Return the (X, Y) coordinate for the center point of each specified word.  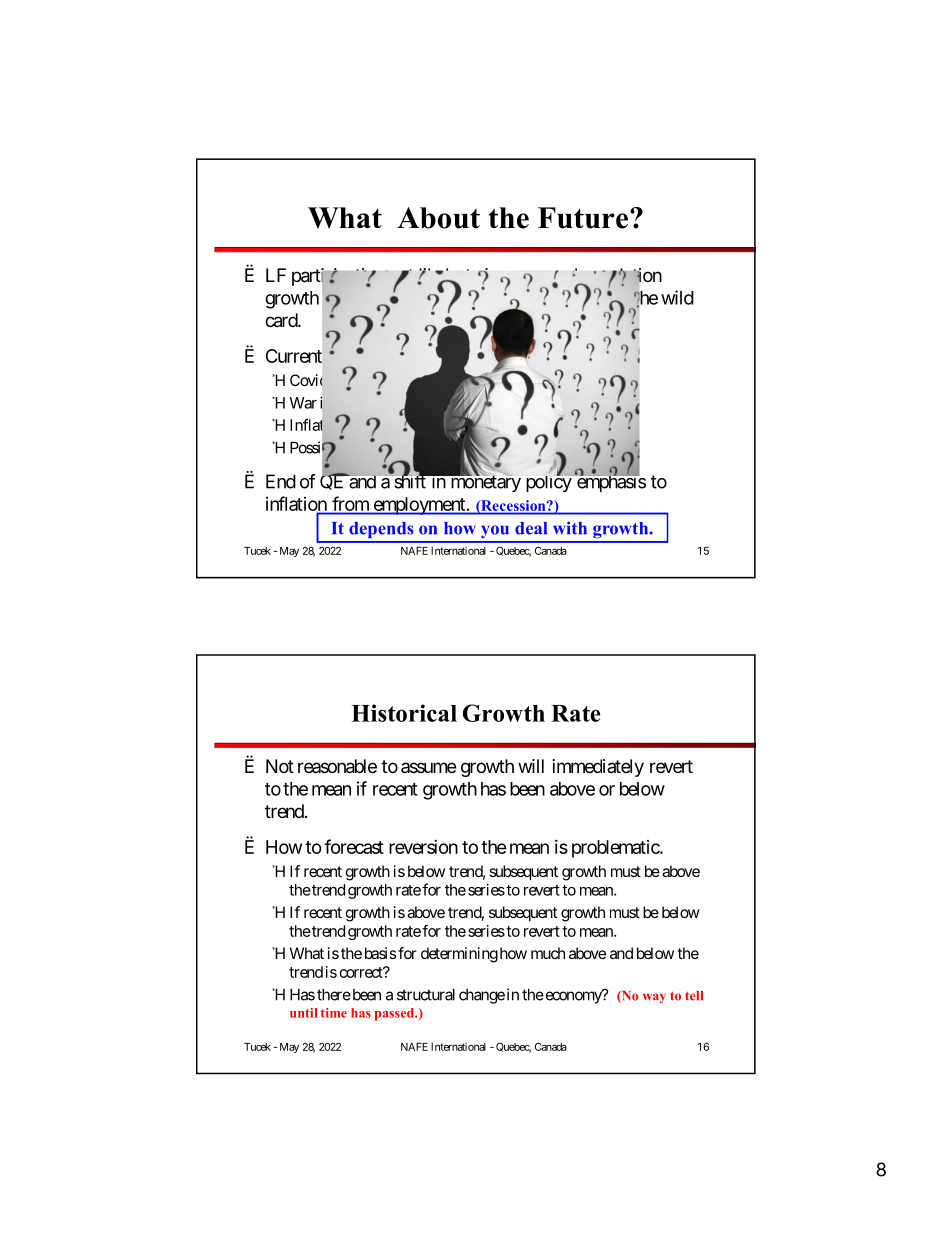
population (620, 278)
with (570, 528)
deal (531, 528)
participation (339, 278)
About (438, 218)
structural (426, 995)
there (334, 995)
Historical (404, 713)
